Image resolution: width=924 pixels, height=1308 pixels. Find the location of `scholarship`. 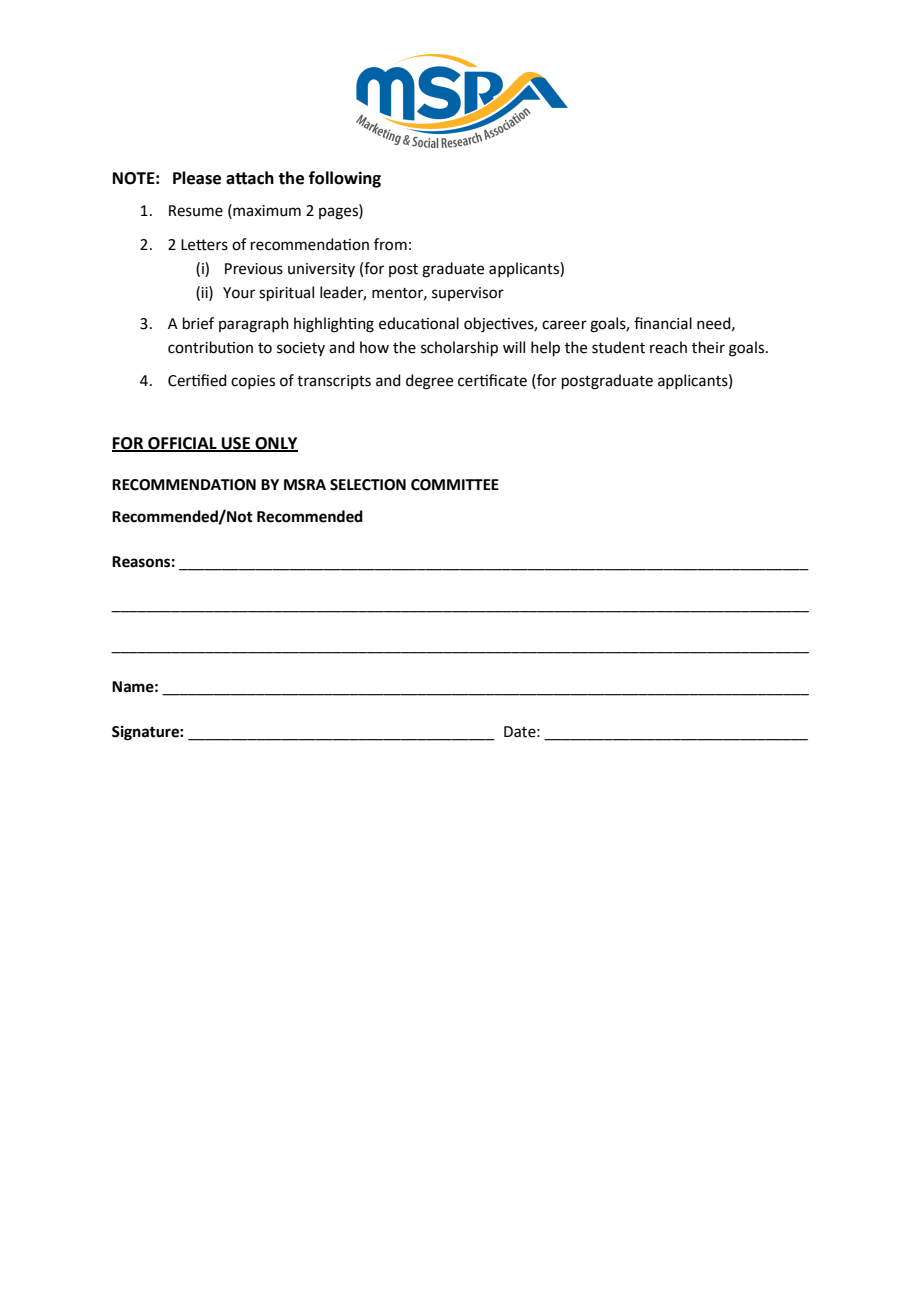

scholarship is located at coordinates (459, 348).
